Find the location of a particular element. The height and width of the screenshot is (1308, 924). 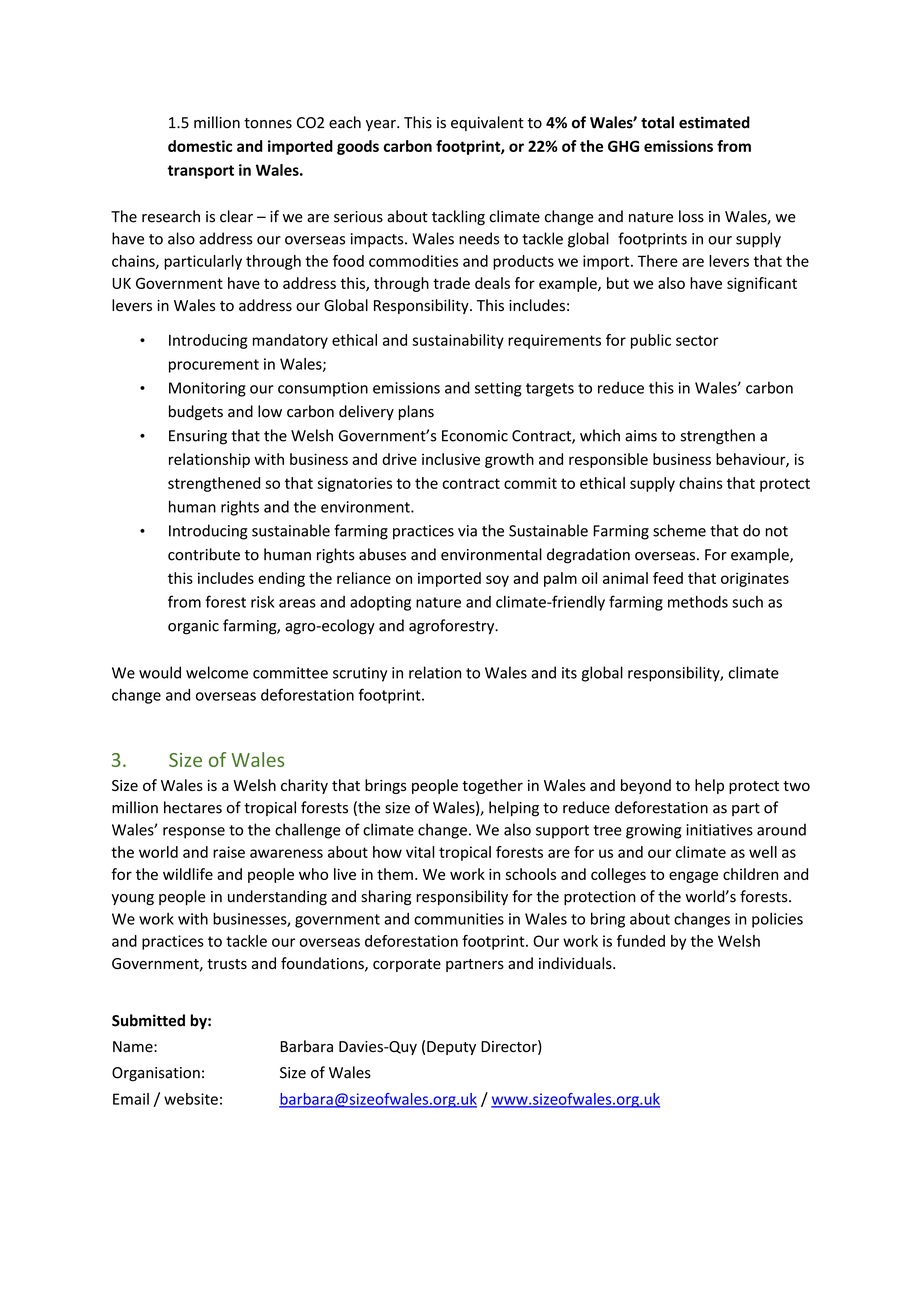

estimated is located at coordinates (714, 122).
